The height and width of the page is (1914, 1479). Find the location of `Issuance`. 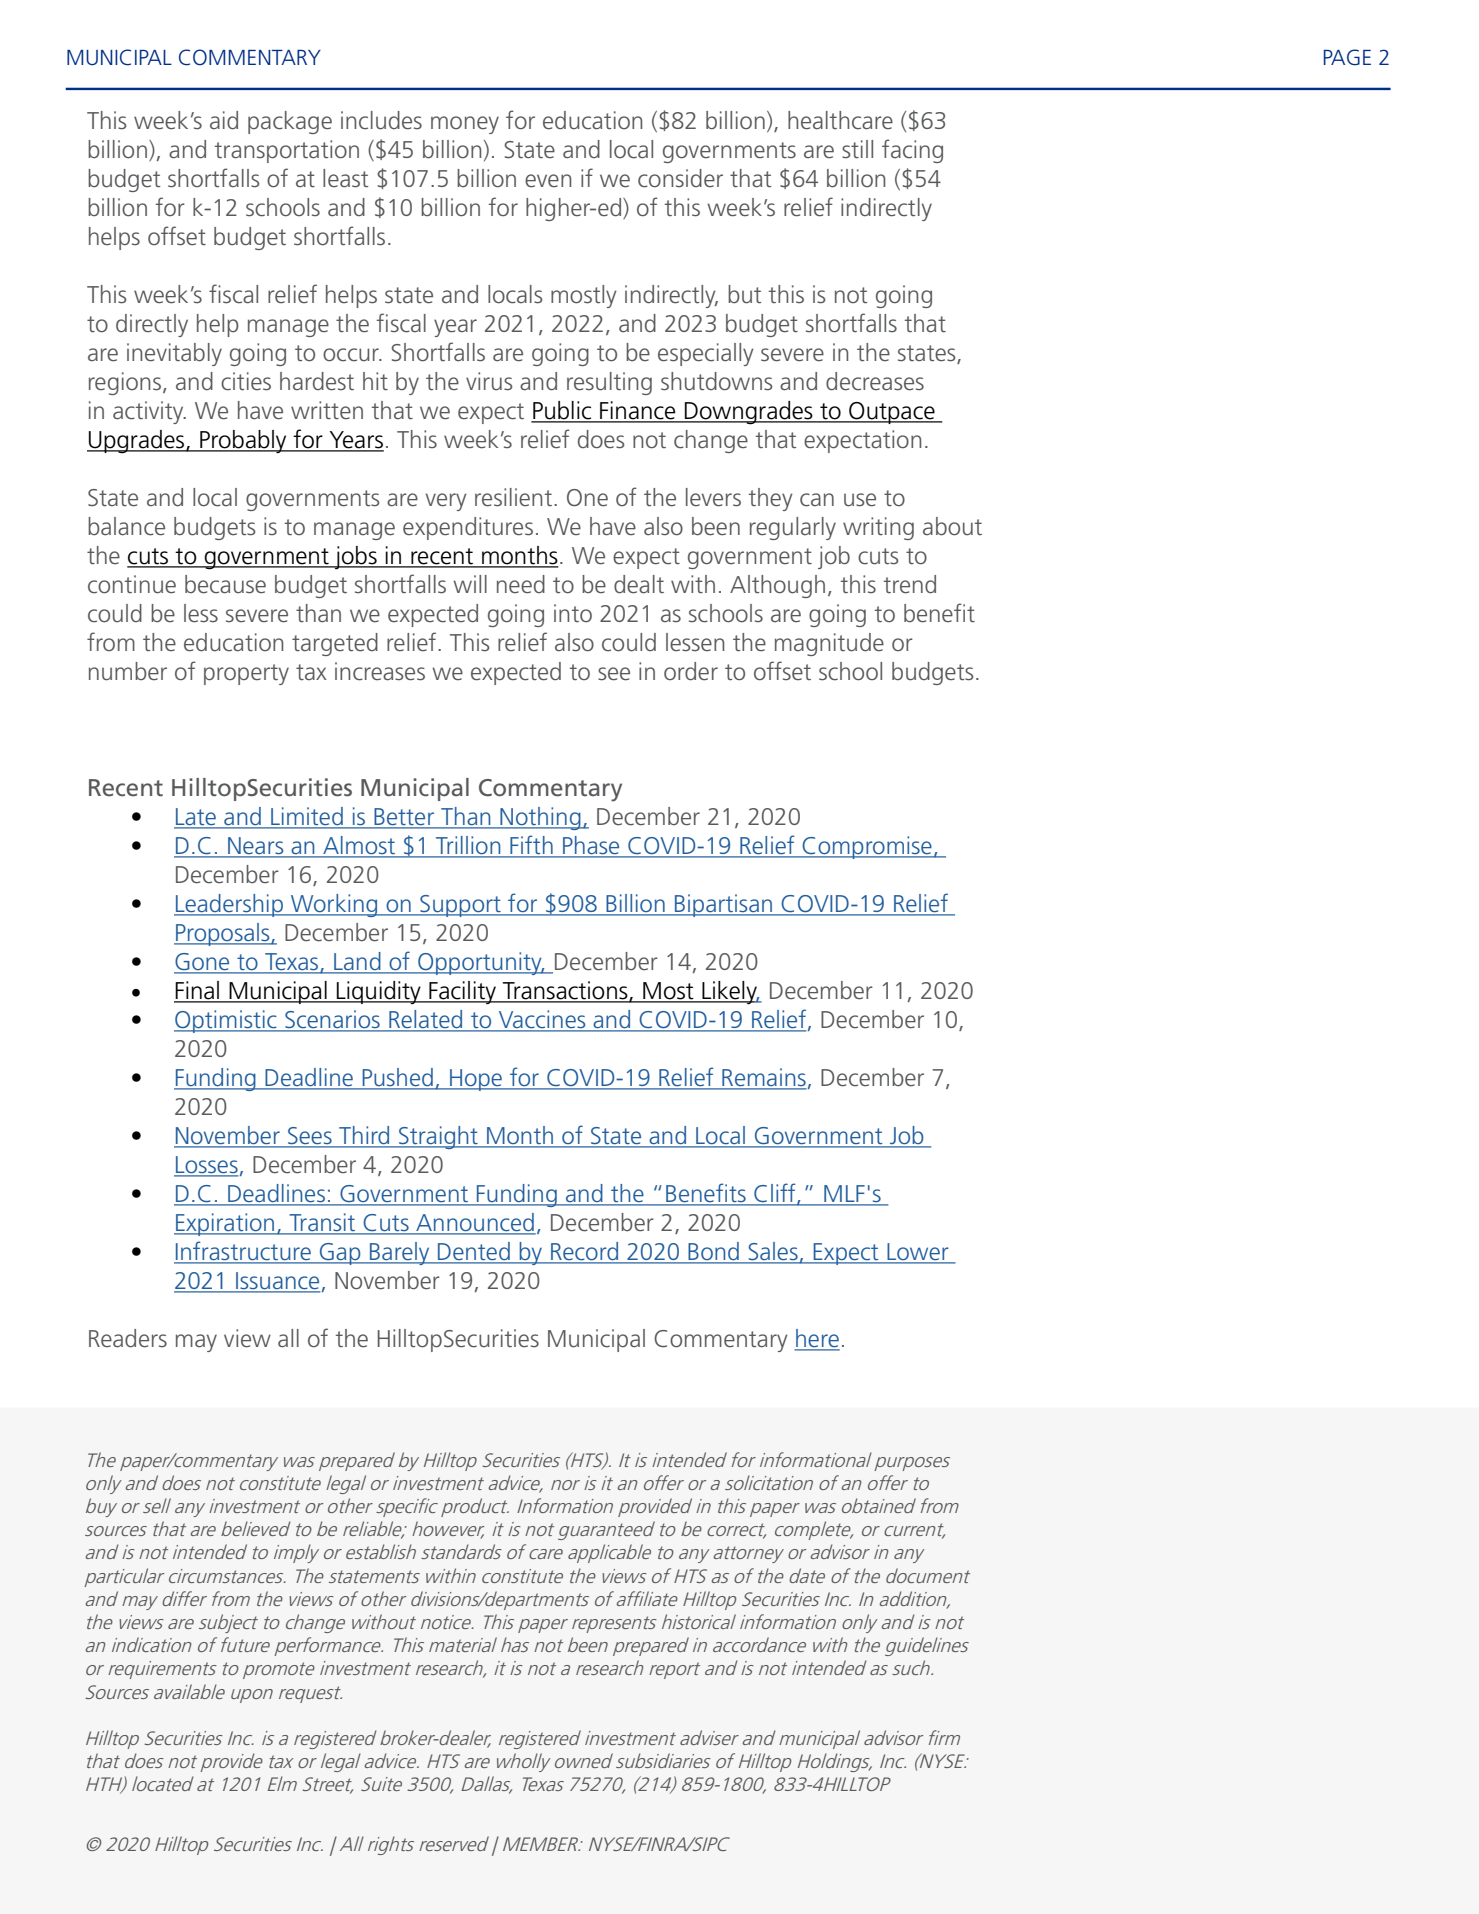

Issuance is located at coordinates (277, 1282).
